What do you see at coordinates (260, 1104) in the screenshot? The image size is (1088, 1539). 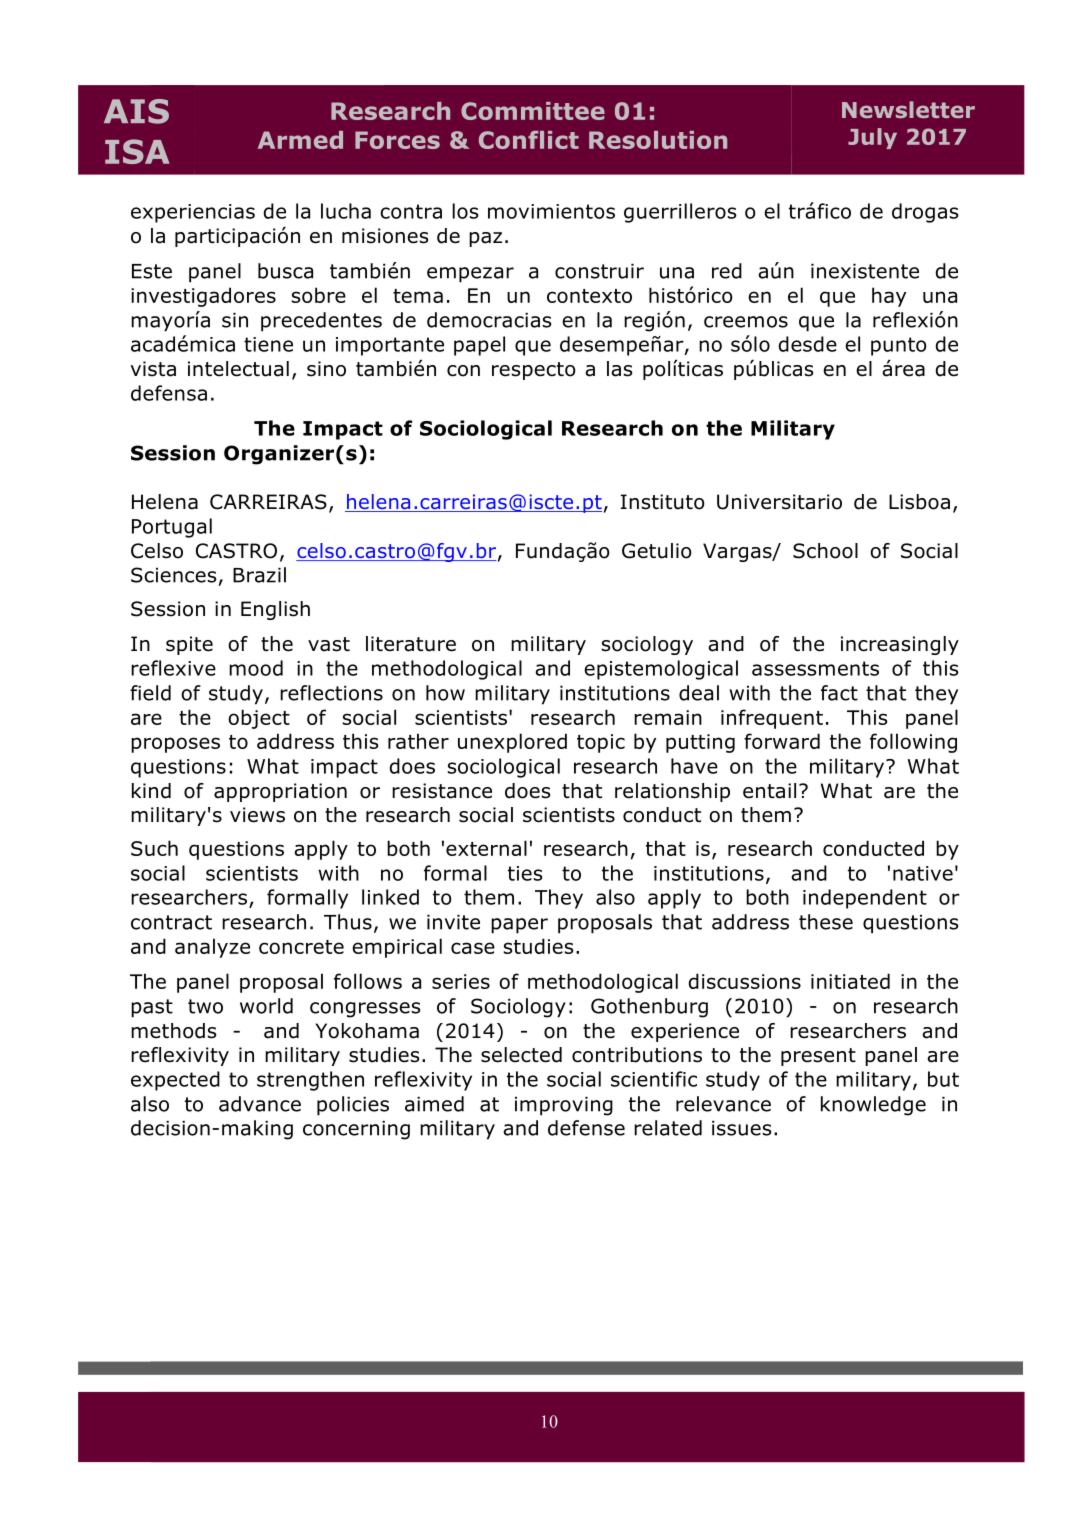 I see `advance` at bounding box center [260, 1104].
